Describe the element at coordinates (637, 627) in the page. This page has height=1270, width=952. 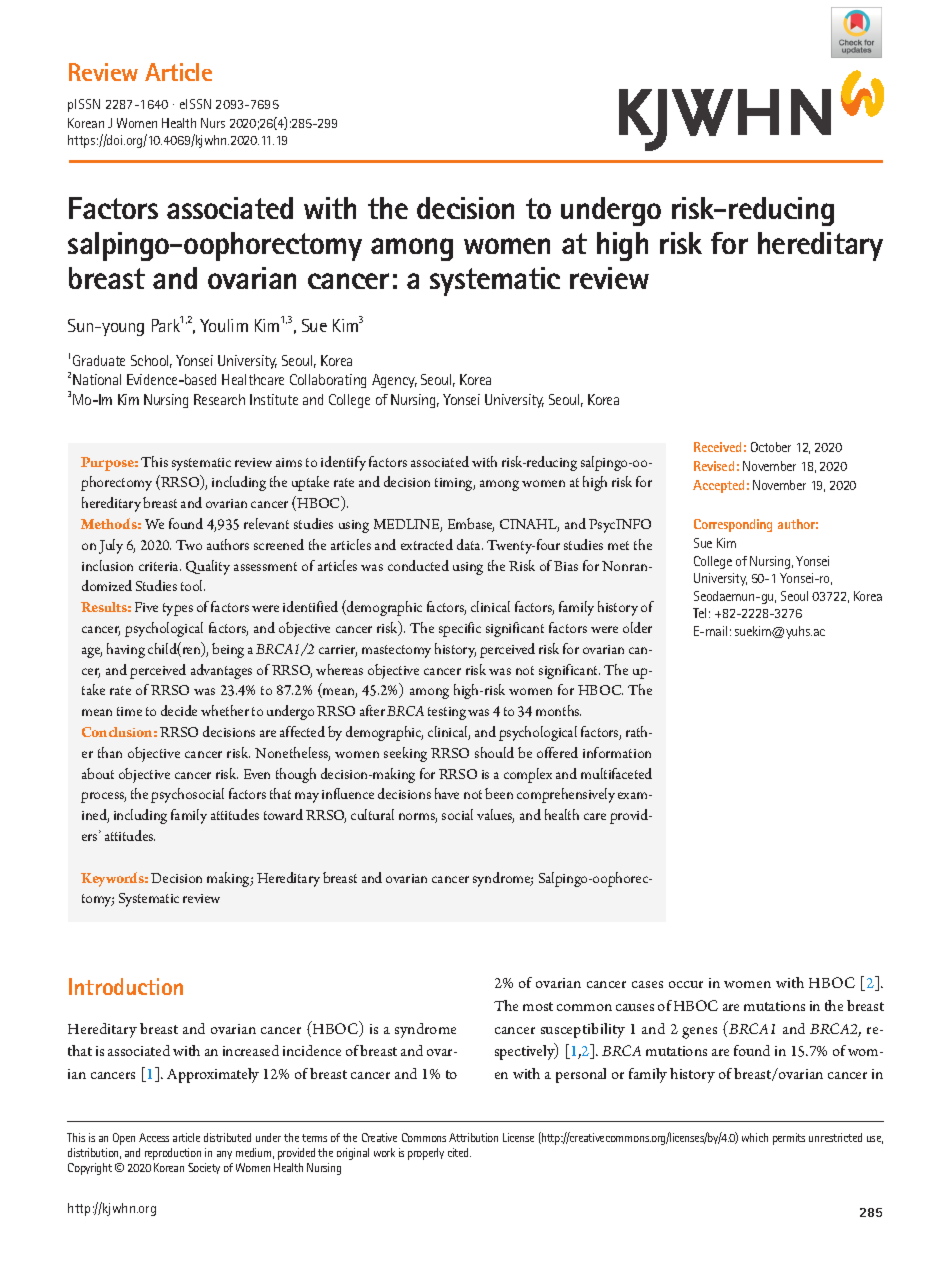
I see `older` at that location.
